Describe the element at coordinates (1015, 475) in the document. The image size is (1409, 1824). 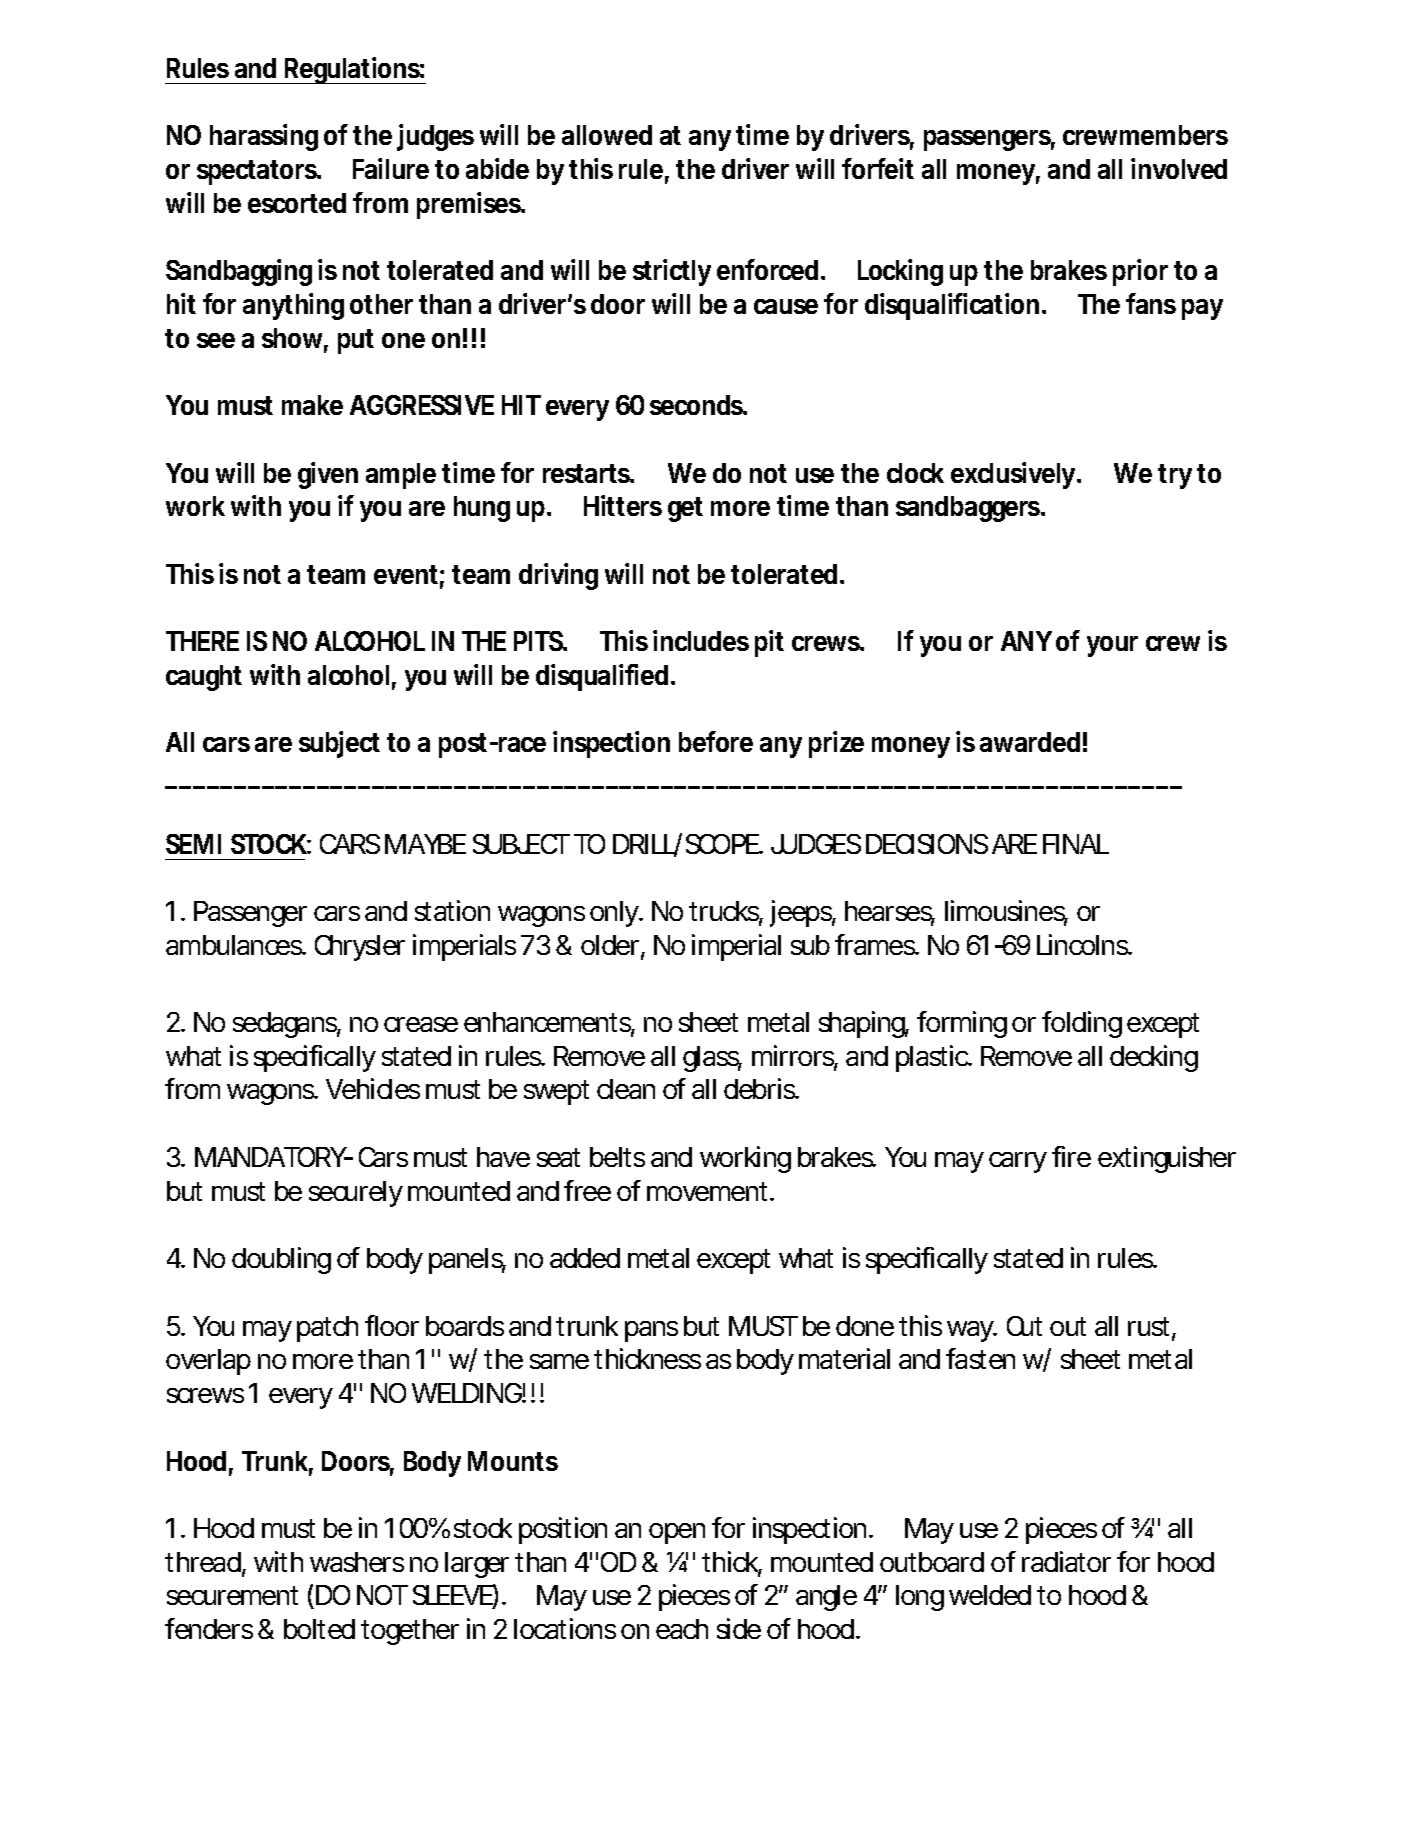
I see `exclusively` at that location.
